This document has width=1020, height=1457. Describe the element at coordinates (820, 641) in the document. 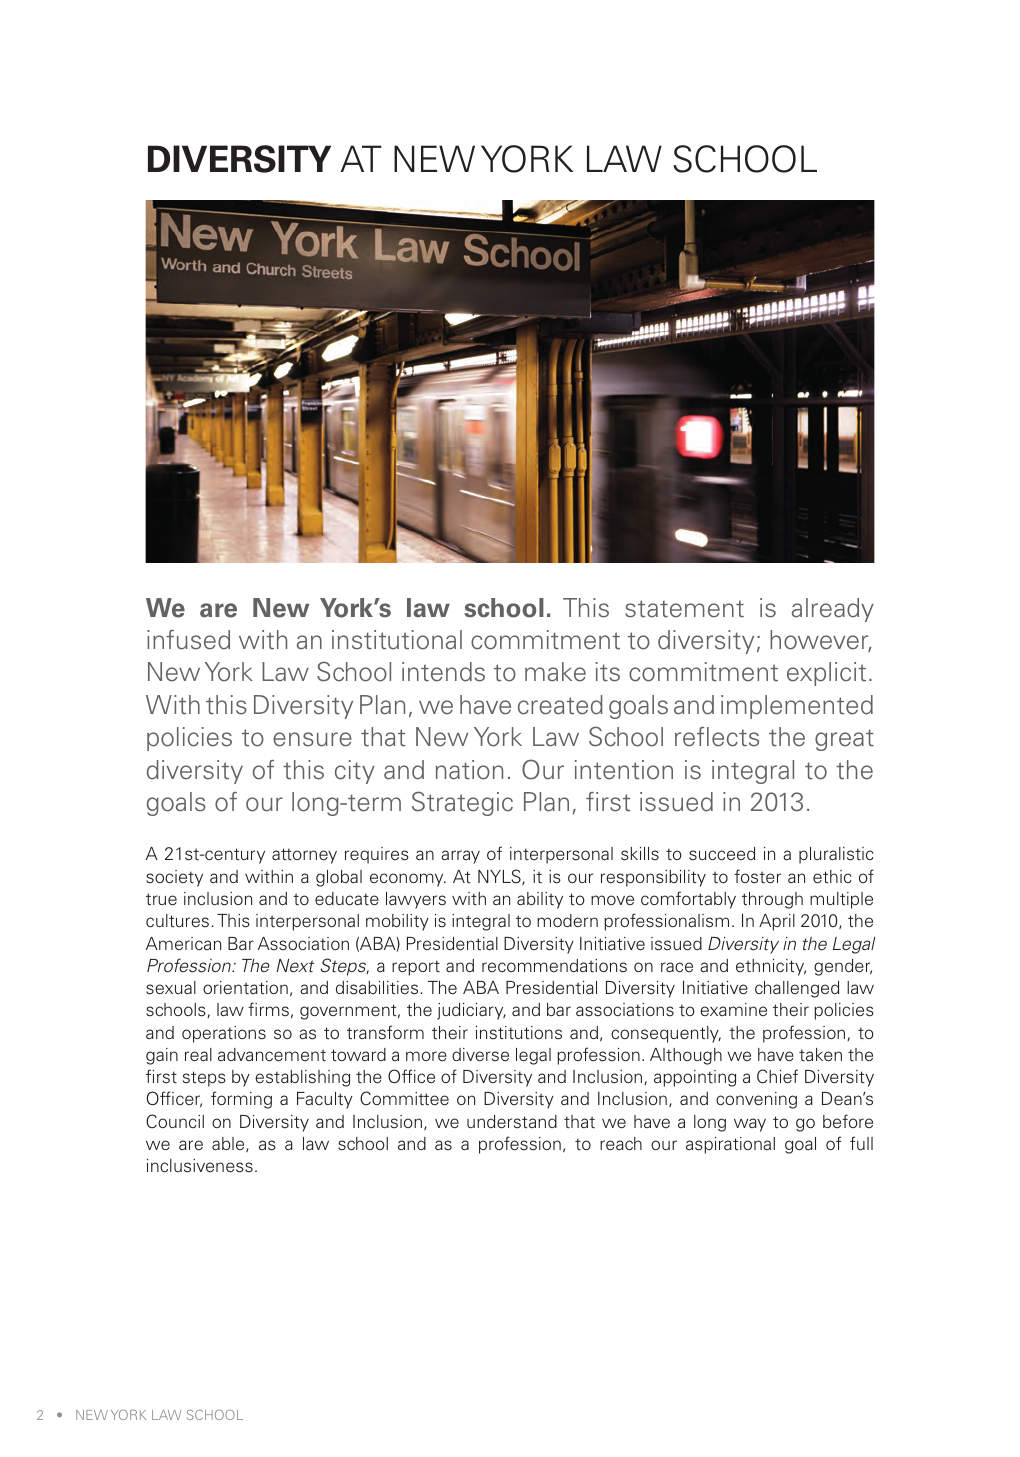

I see `however` at that location.
